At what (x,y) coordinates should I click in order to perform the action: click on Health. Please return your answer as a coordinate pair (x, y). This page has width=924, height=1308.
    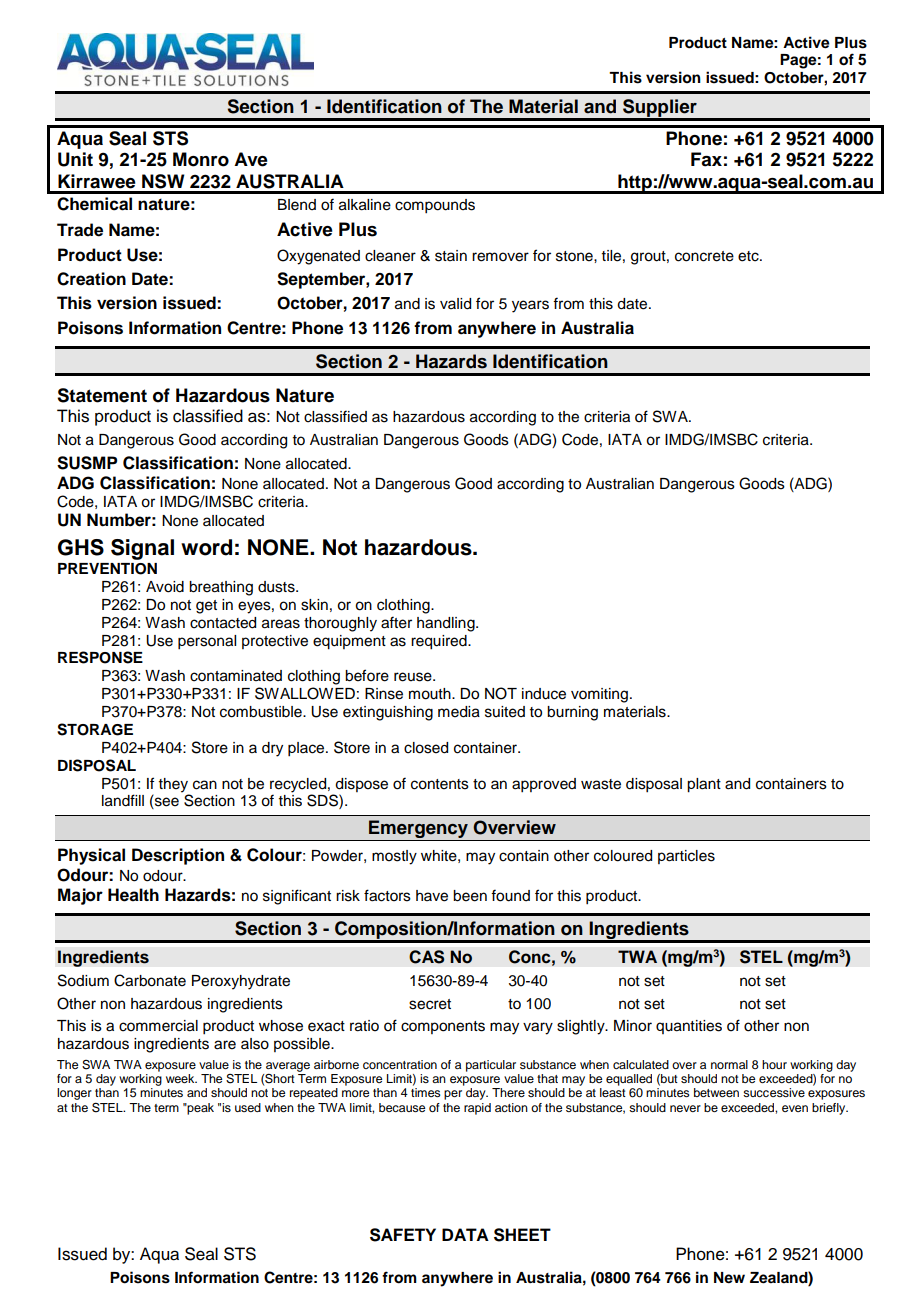
    Looking at the image, I should click on (133, 895).
